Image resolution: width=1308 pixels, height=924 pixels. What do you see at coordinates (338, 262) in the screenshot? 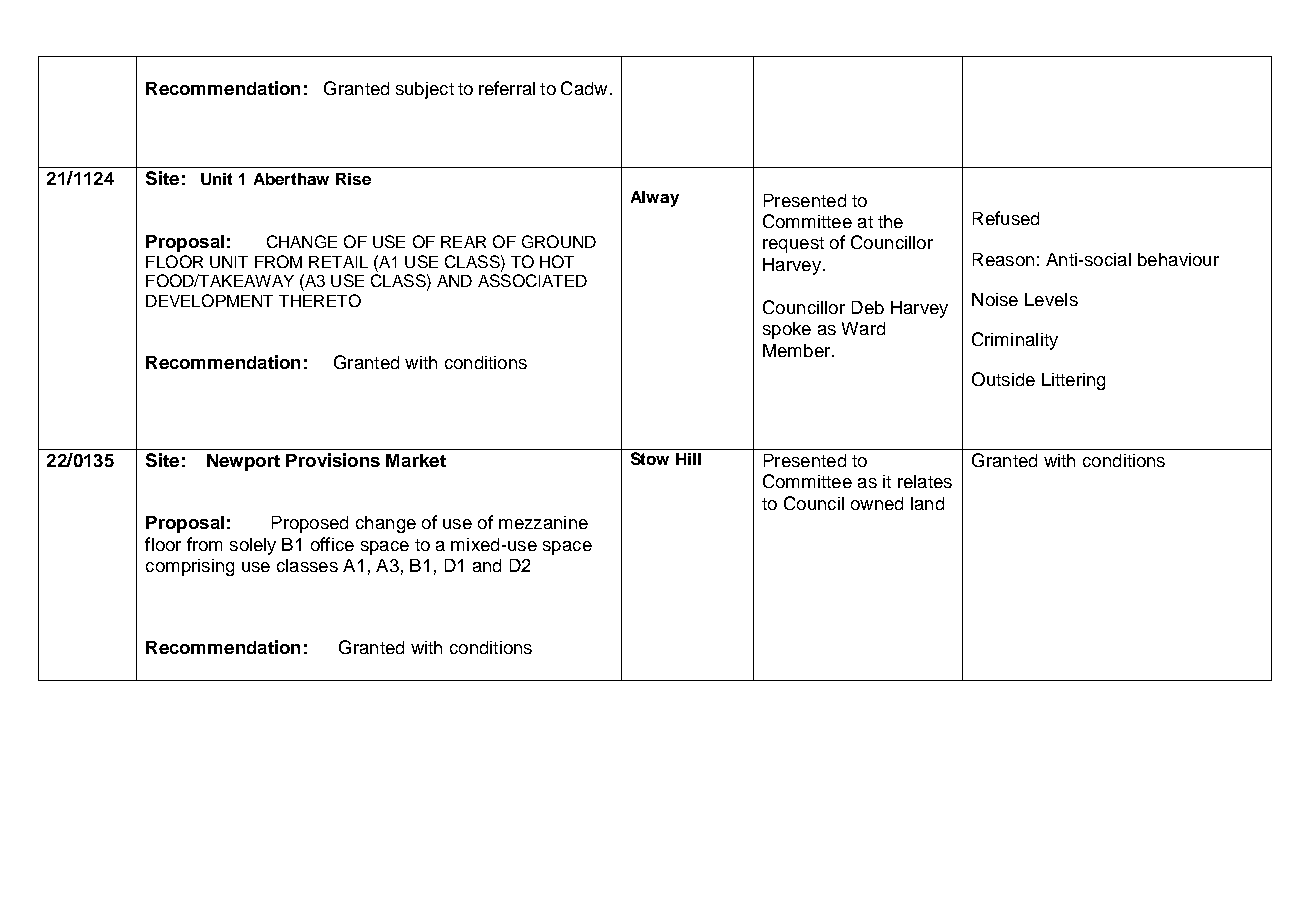
I see `RETAIL` at bounding box center [338, 262].
